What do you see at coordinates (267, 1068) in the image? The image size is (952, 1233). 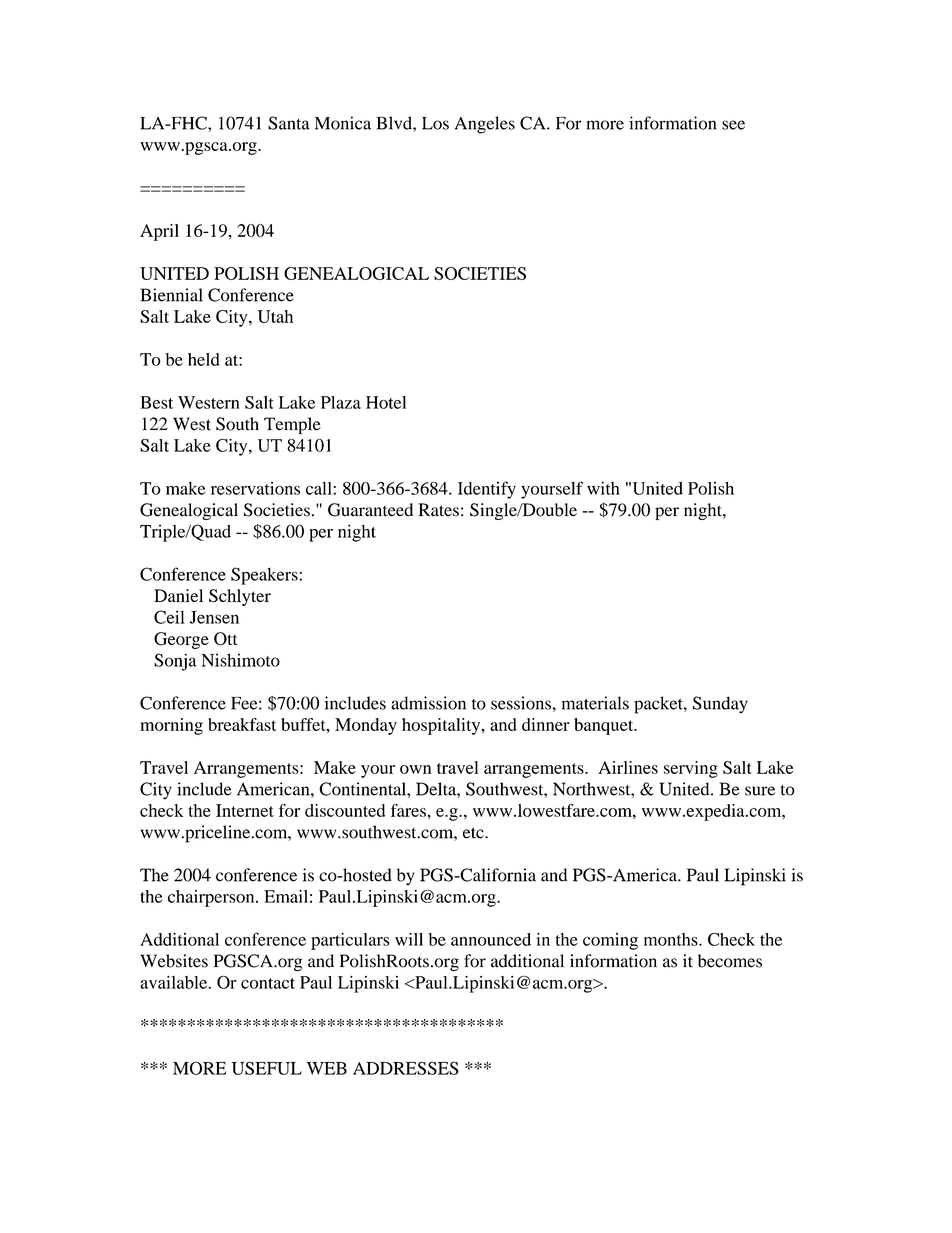 I see `USEFUL` at bounding box center [267, 1068].
